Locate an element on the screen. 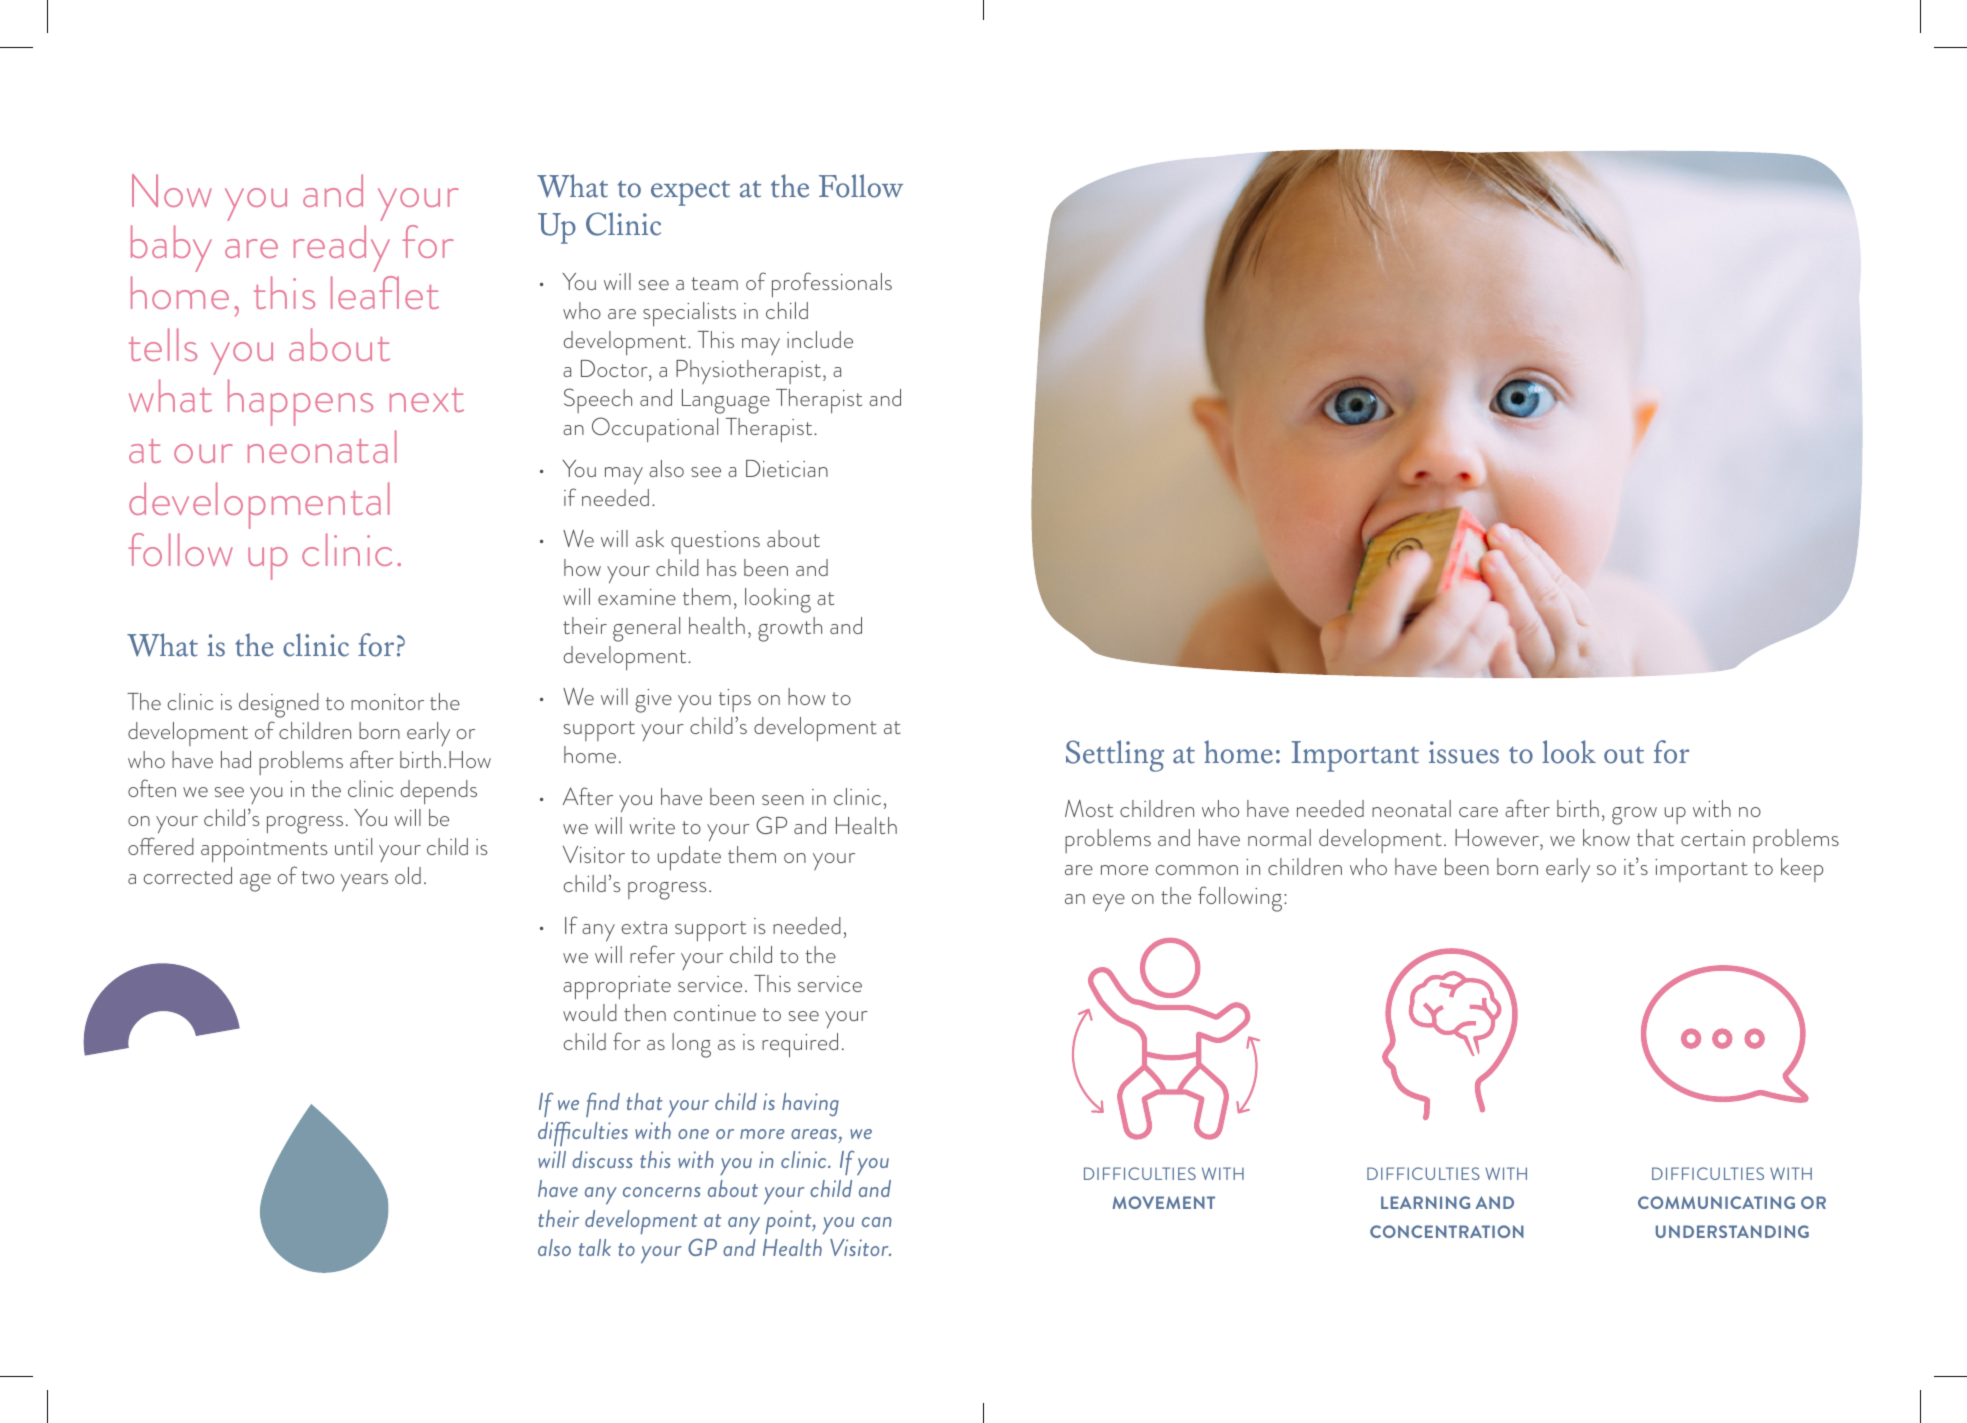 Image resolution: width=1967 pixels, height=1423 pixels. include is located at coordinates (820, 339).
